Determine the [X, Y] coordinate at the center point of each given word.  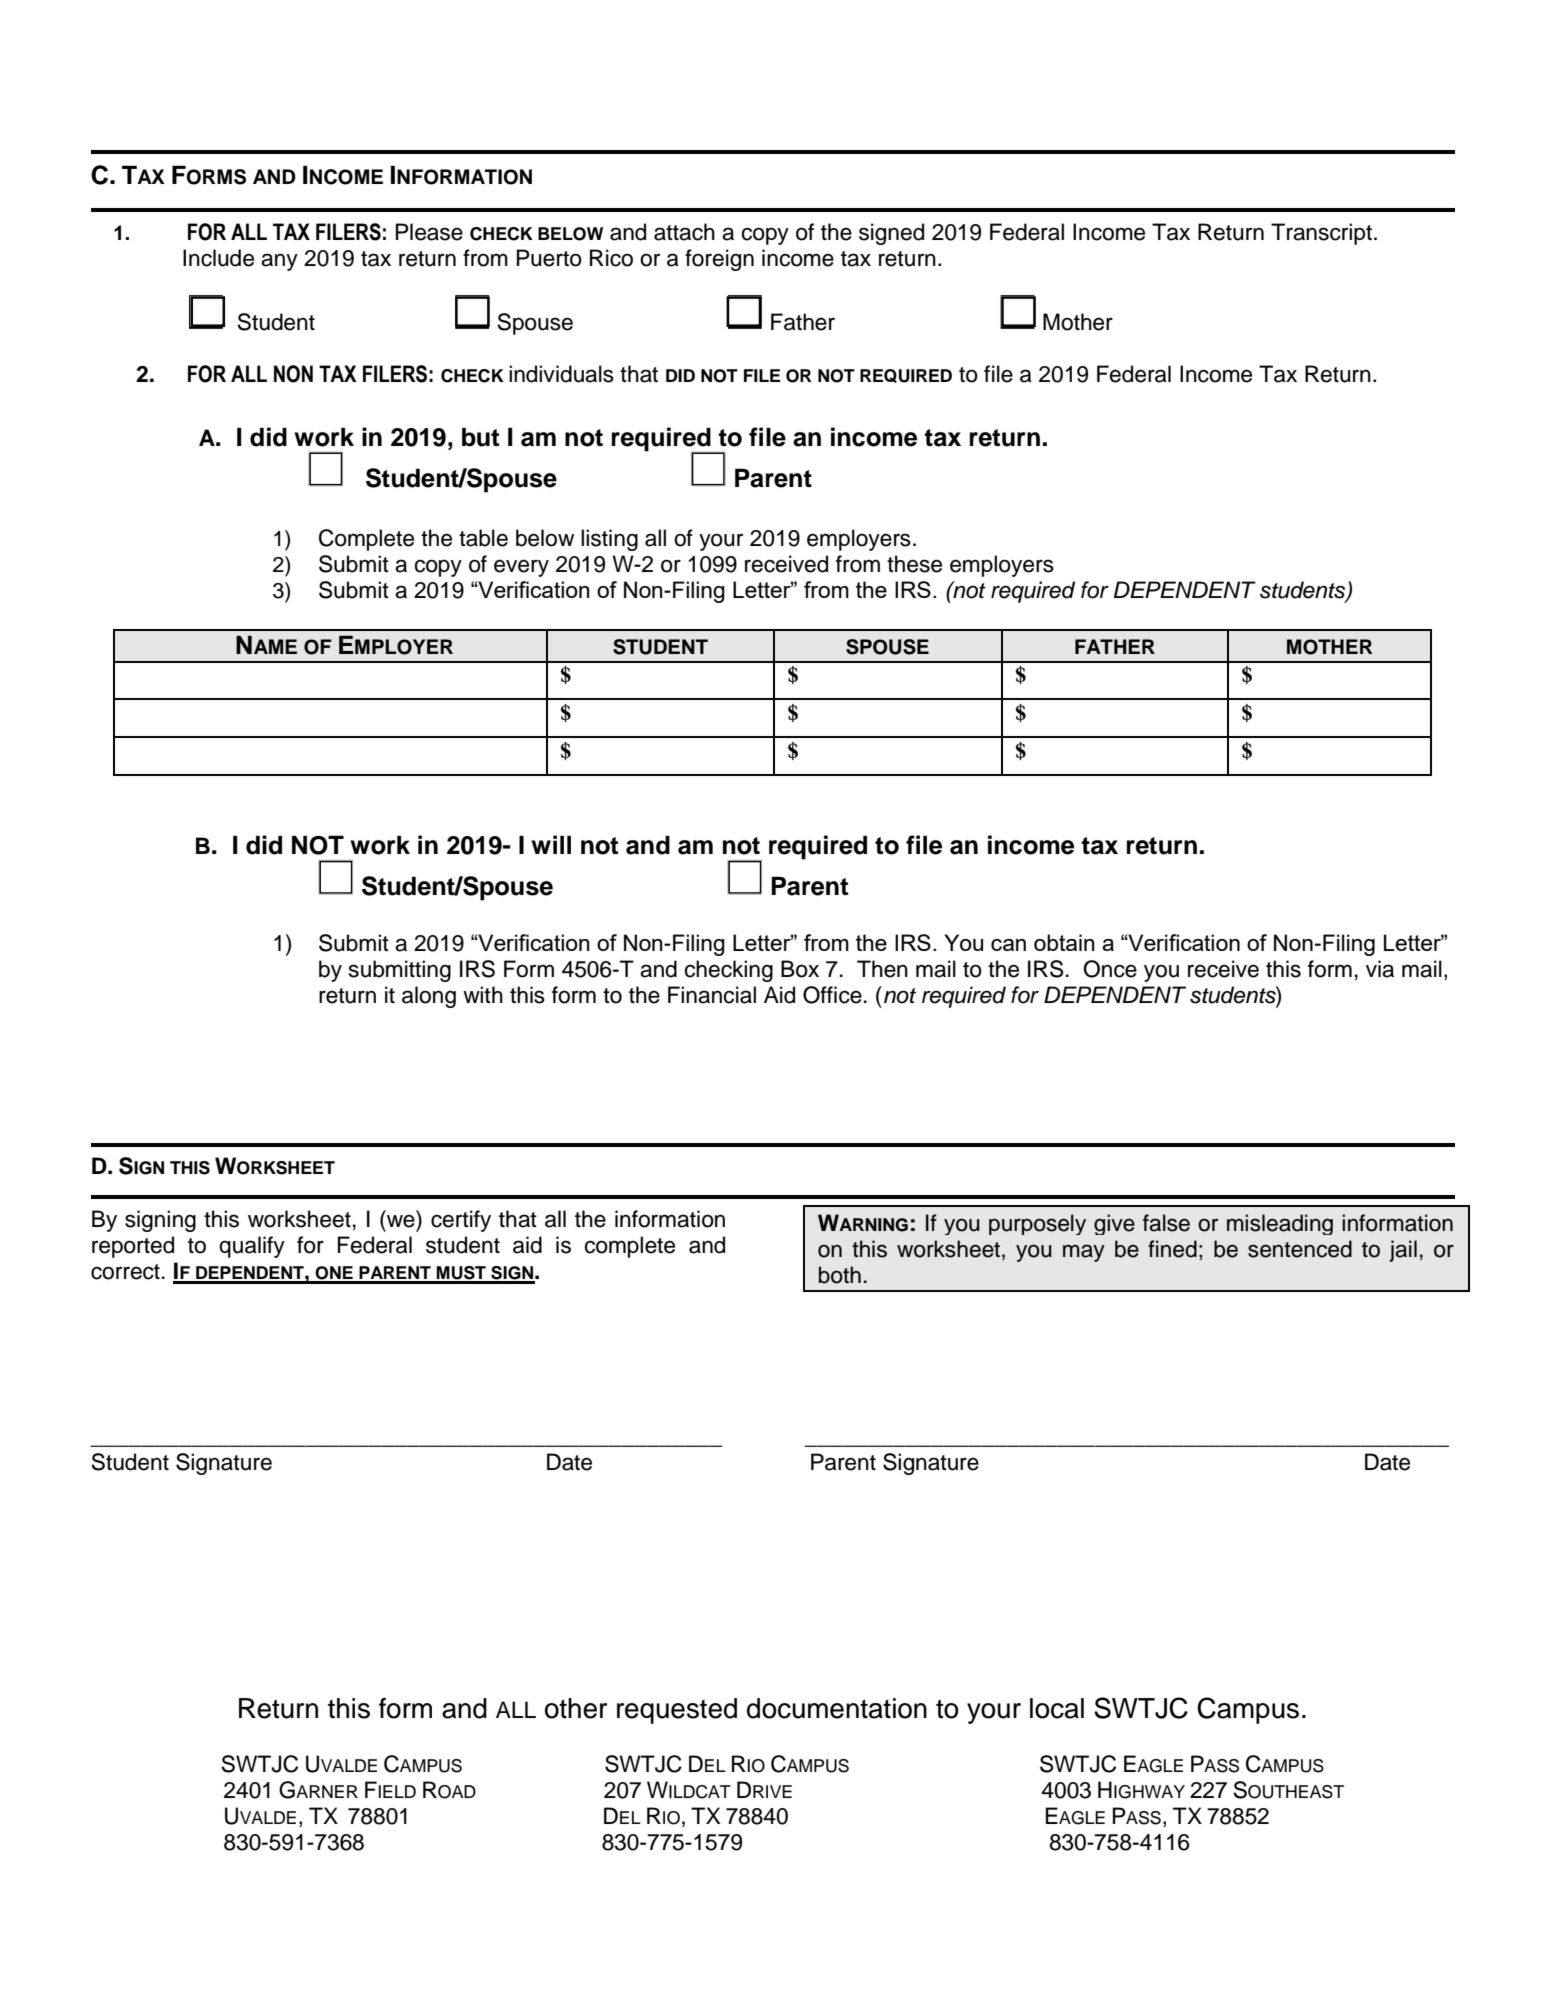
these [914, 564]
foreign [719, 260]
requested [677, 1711]
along [429, 997]
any [279, 262]
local [1057, 1708]
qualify [252, 1247]
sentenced [1300, 1249]
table [483, 538]
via [1380, 969]
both [840, 1275]
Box [800, 969]
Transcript [1321, 234]
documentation [837, 1708]
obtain [1064, 942]
